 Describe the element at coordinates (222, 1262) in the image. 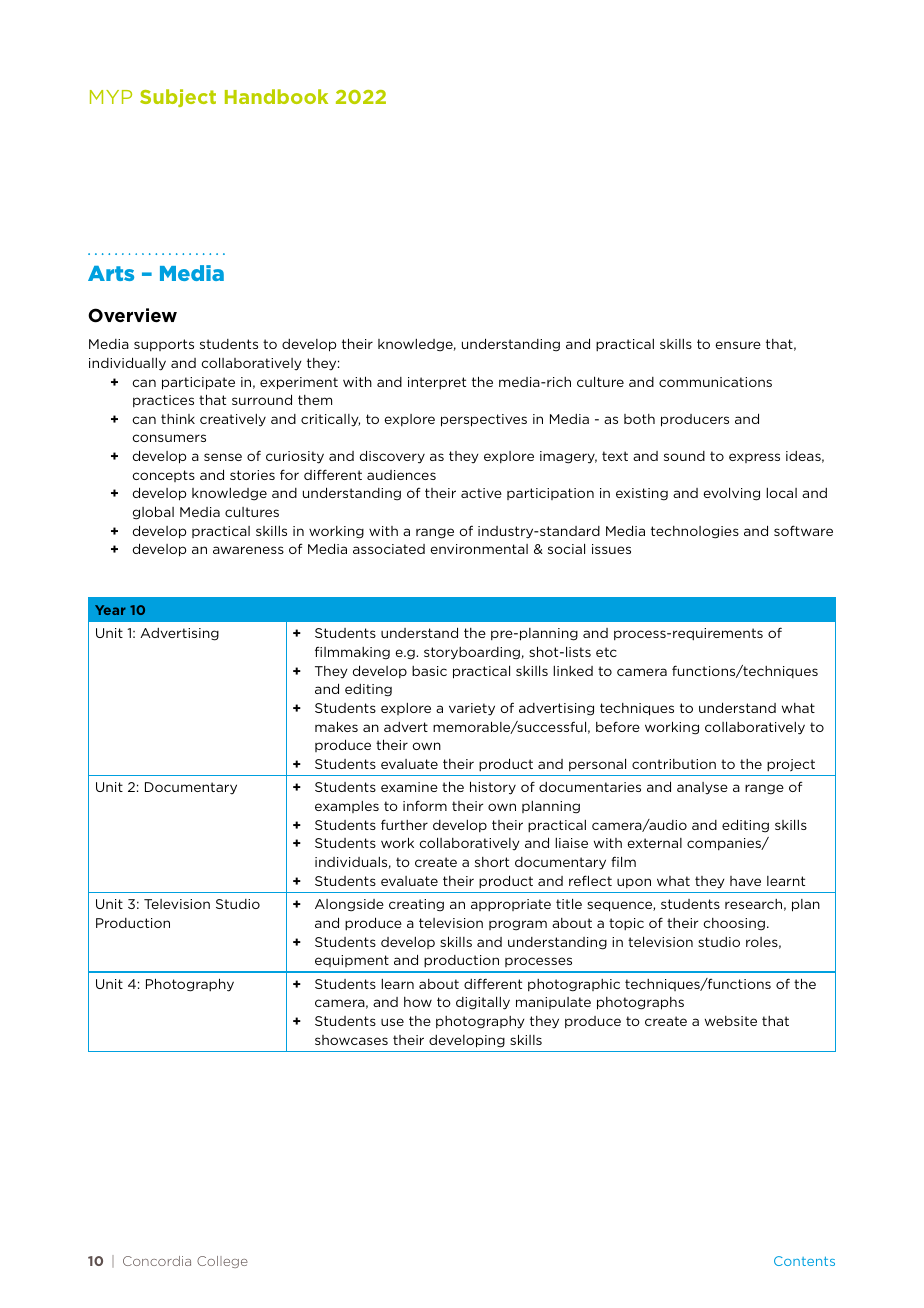

I see `College` at that location.
